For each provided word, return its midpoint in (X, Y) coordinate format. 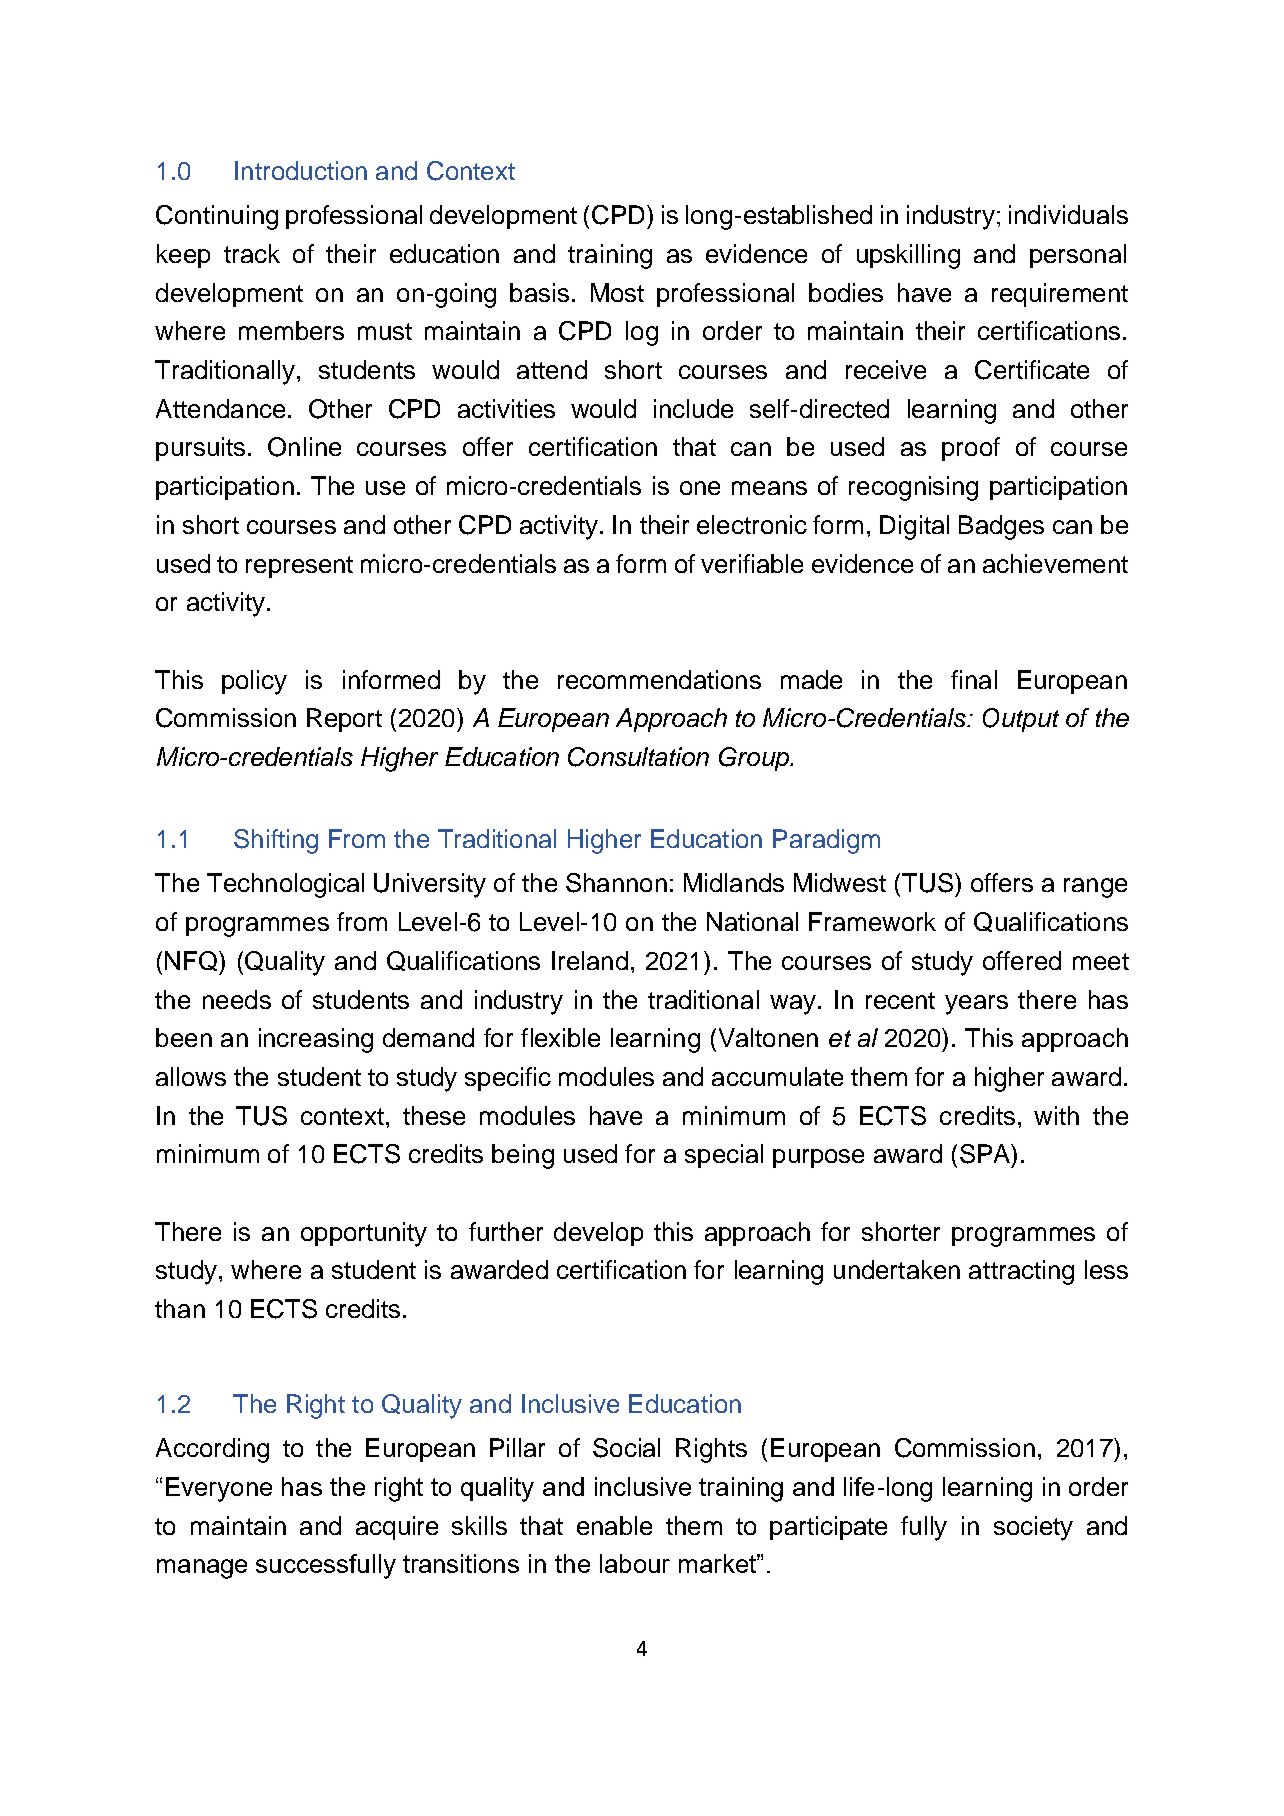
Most (617, 292)
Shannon (616, 883)
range (1095, 888)
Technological (285, 885)
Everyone (219, 1489)
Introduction (301, 170)
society (1033, 1528)
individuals (1068, 214)
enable (614, 1525)
